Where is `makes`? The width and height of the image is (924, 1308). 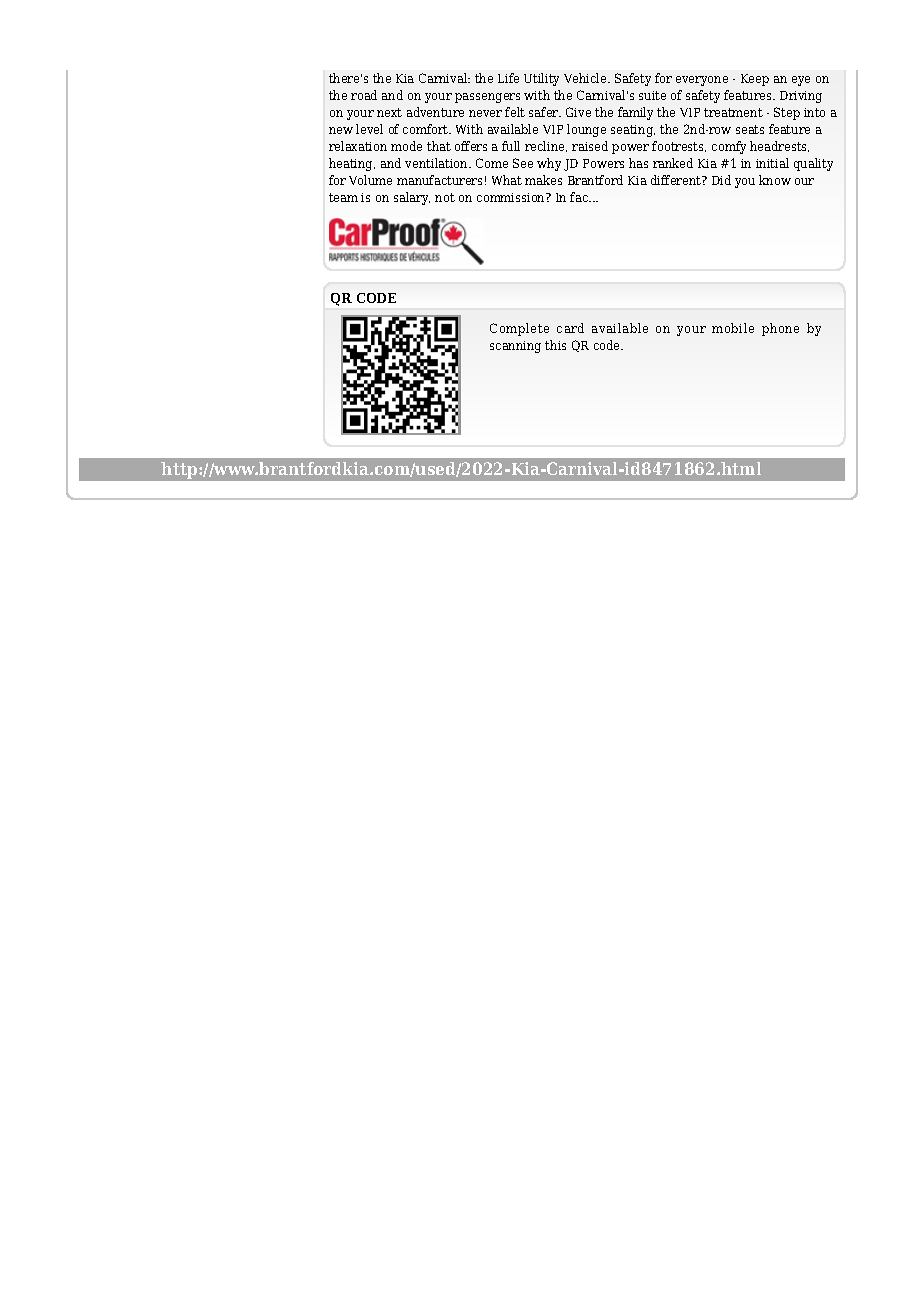 makes is located at coordinates (543, 180).
